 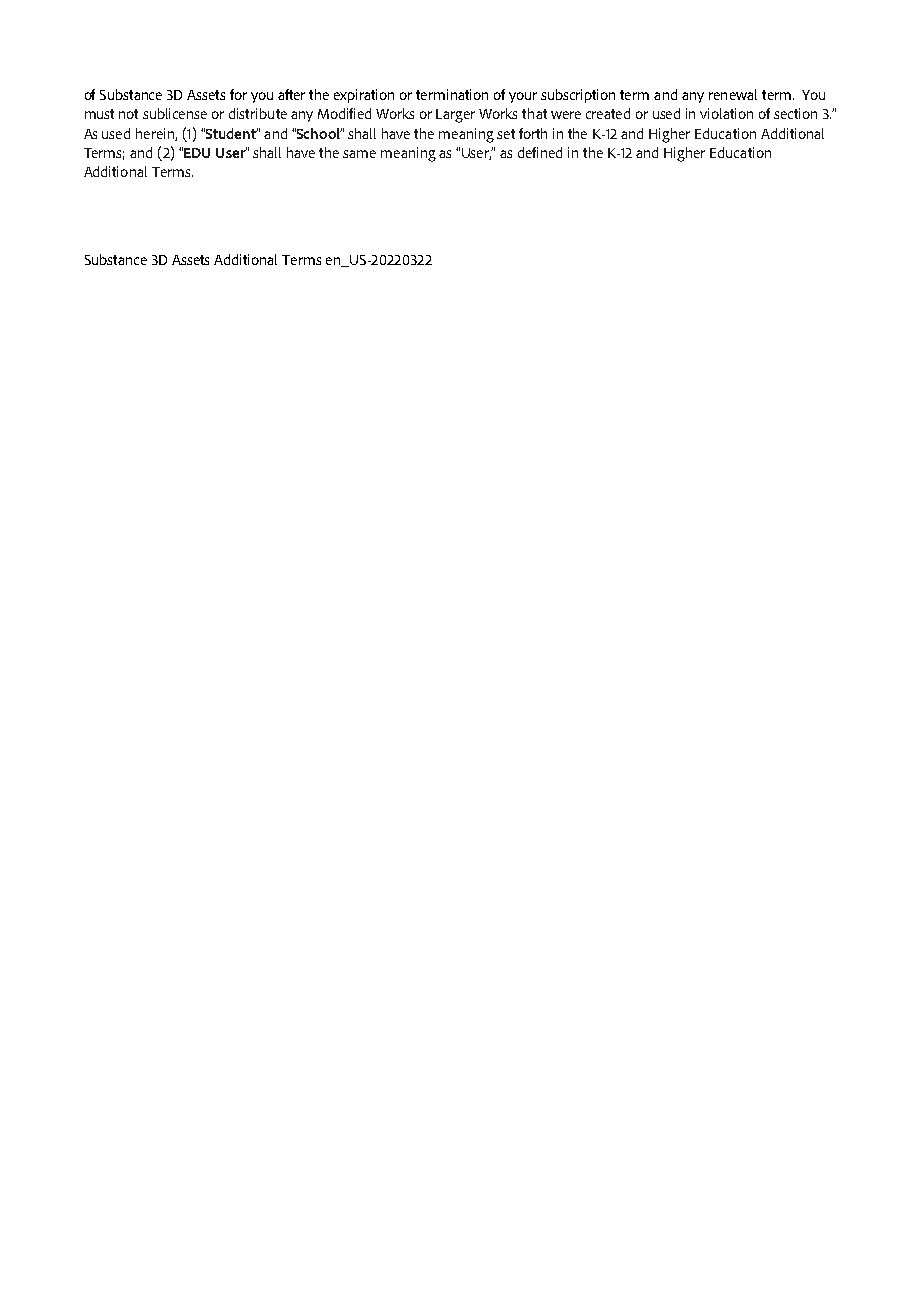 What do you see at coordinates (523, 97) in the document?
I see `your` at bounding box center [523, 97].
